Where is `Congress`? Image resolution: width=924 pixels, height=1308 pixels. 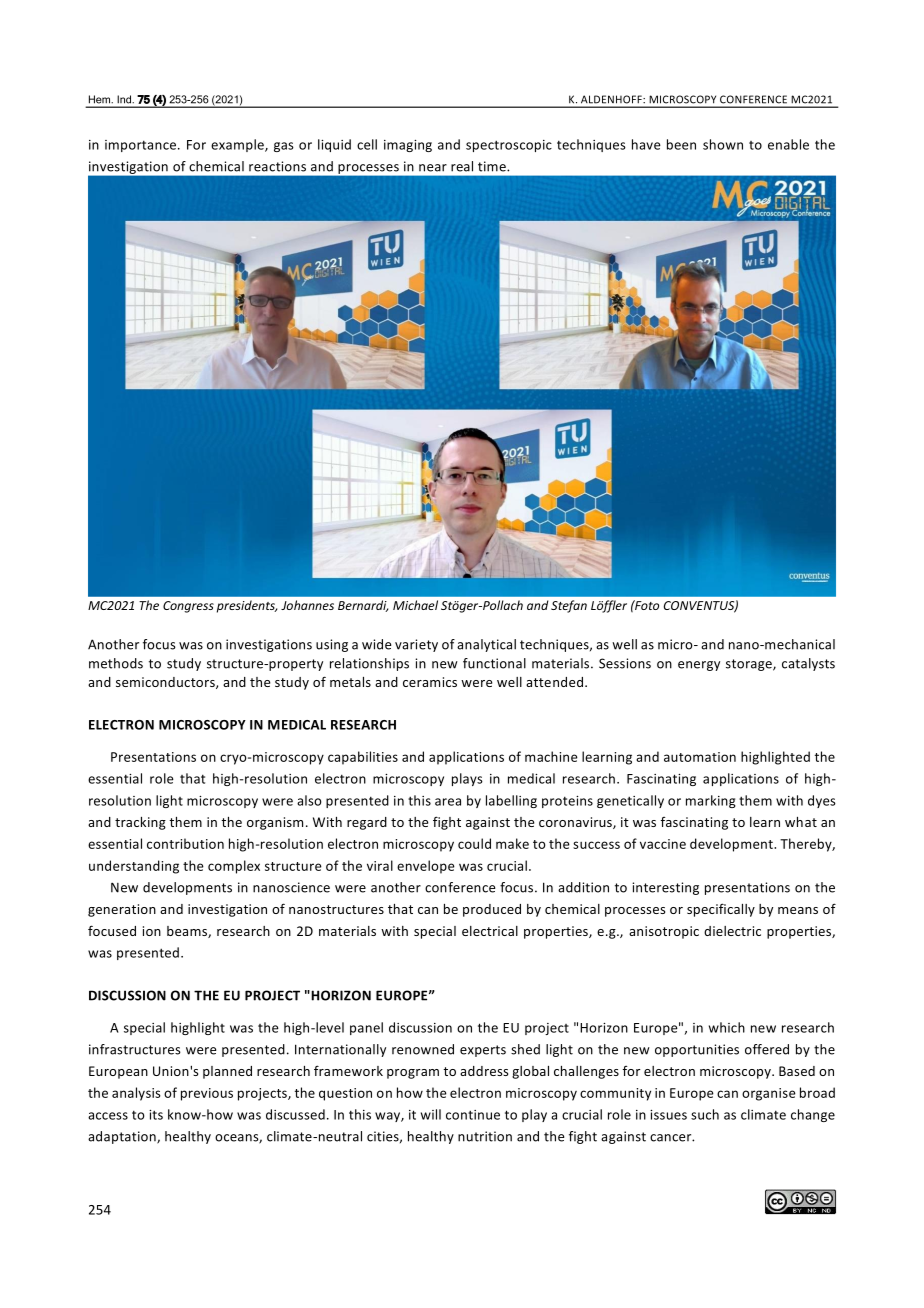 Congress is located at coordinates (188, 607).
